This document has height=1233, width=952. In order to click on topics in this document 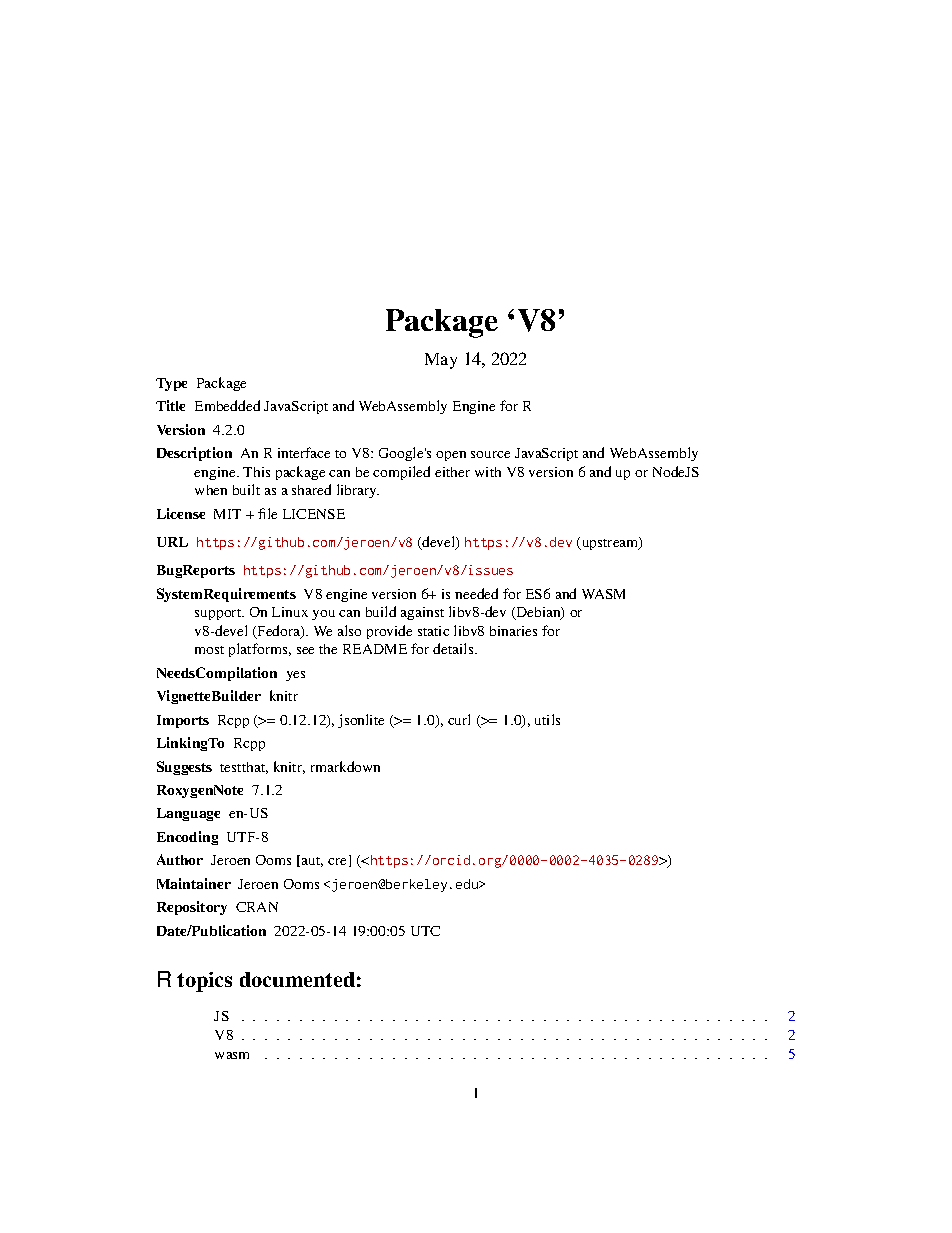, I will do `click(204, 982)`.
